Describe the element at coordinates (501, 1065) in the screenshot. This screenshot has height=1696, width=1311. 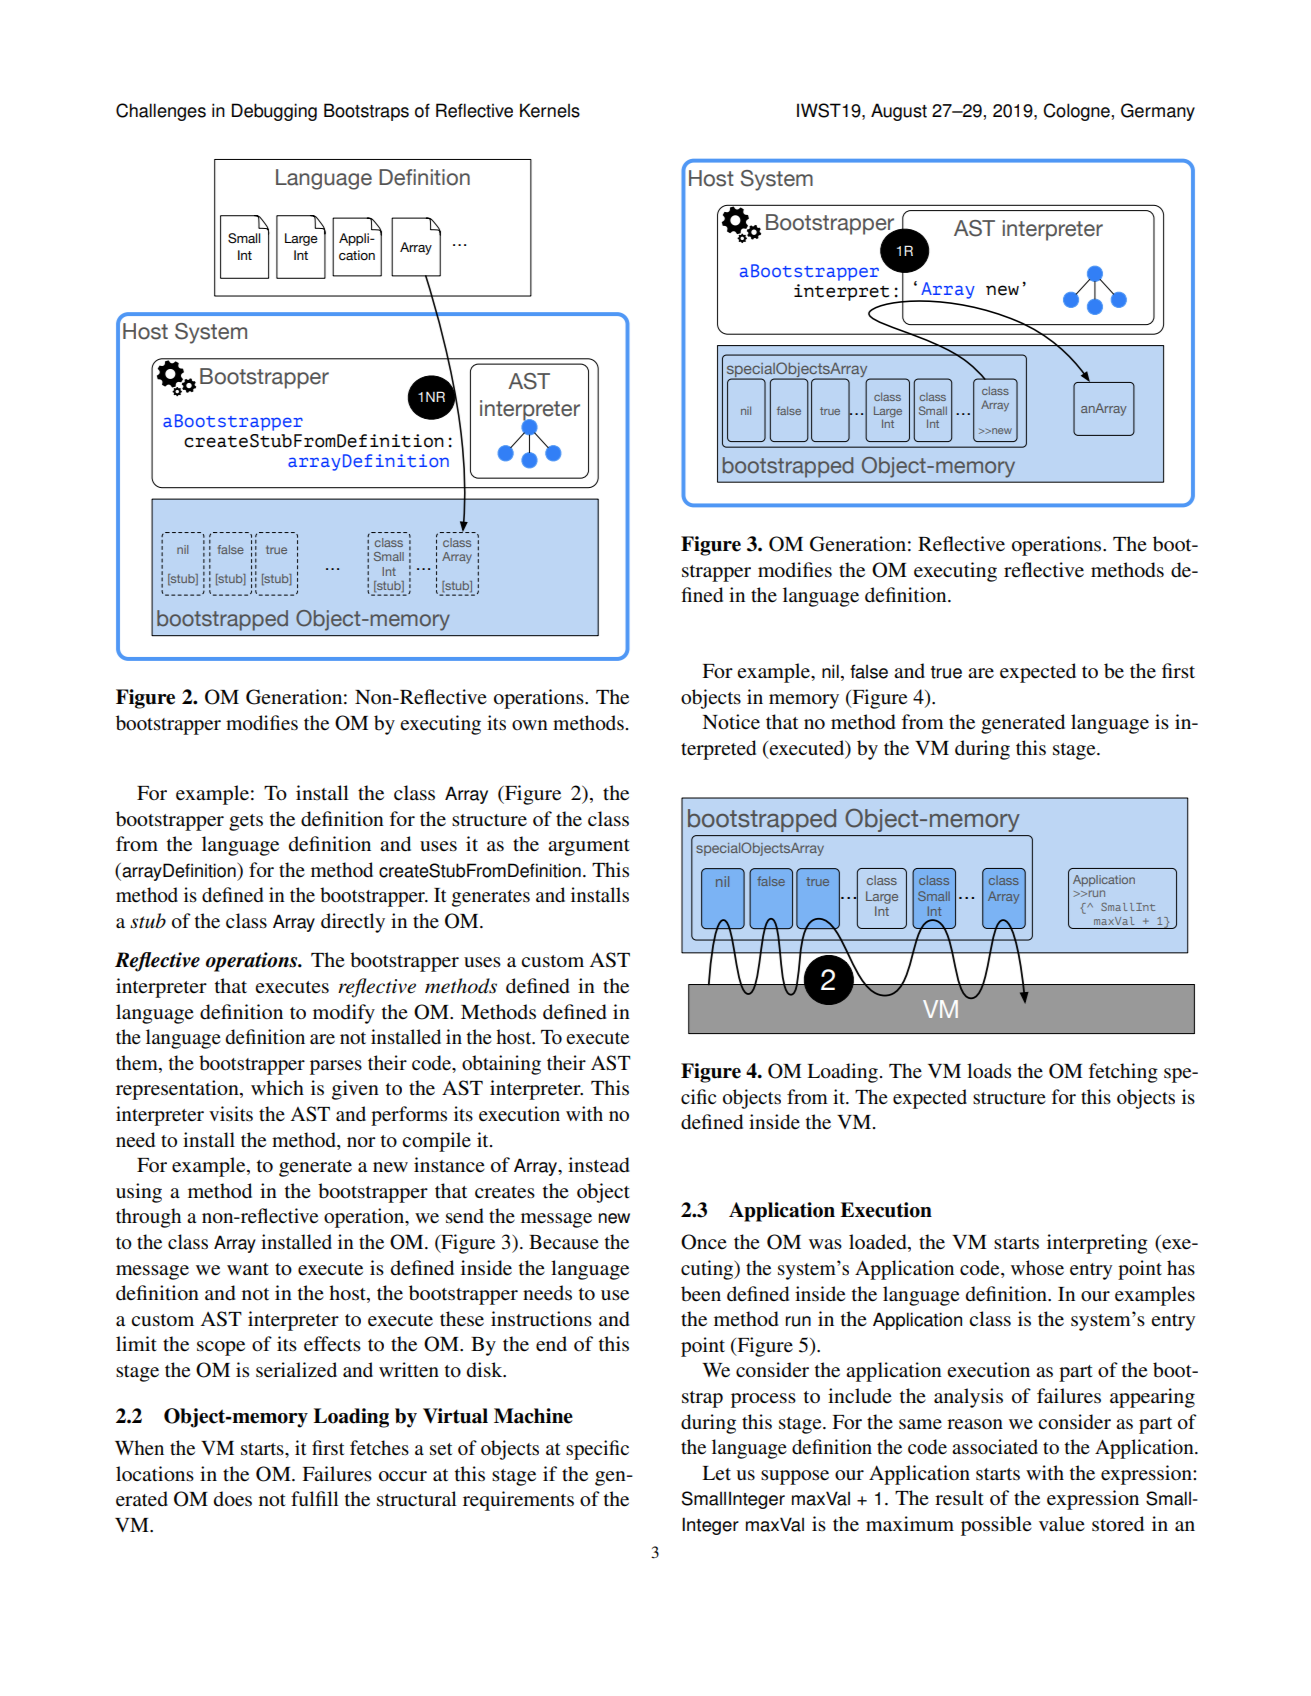
I see `obtaining` at that location.
